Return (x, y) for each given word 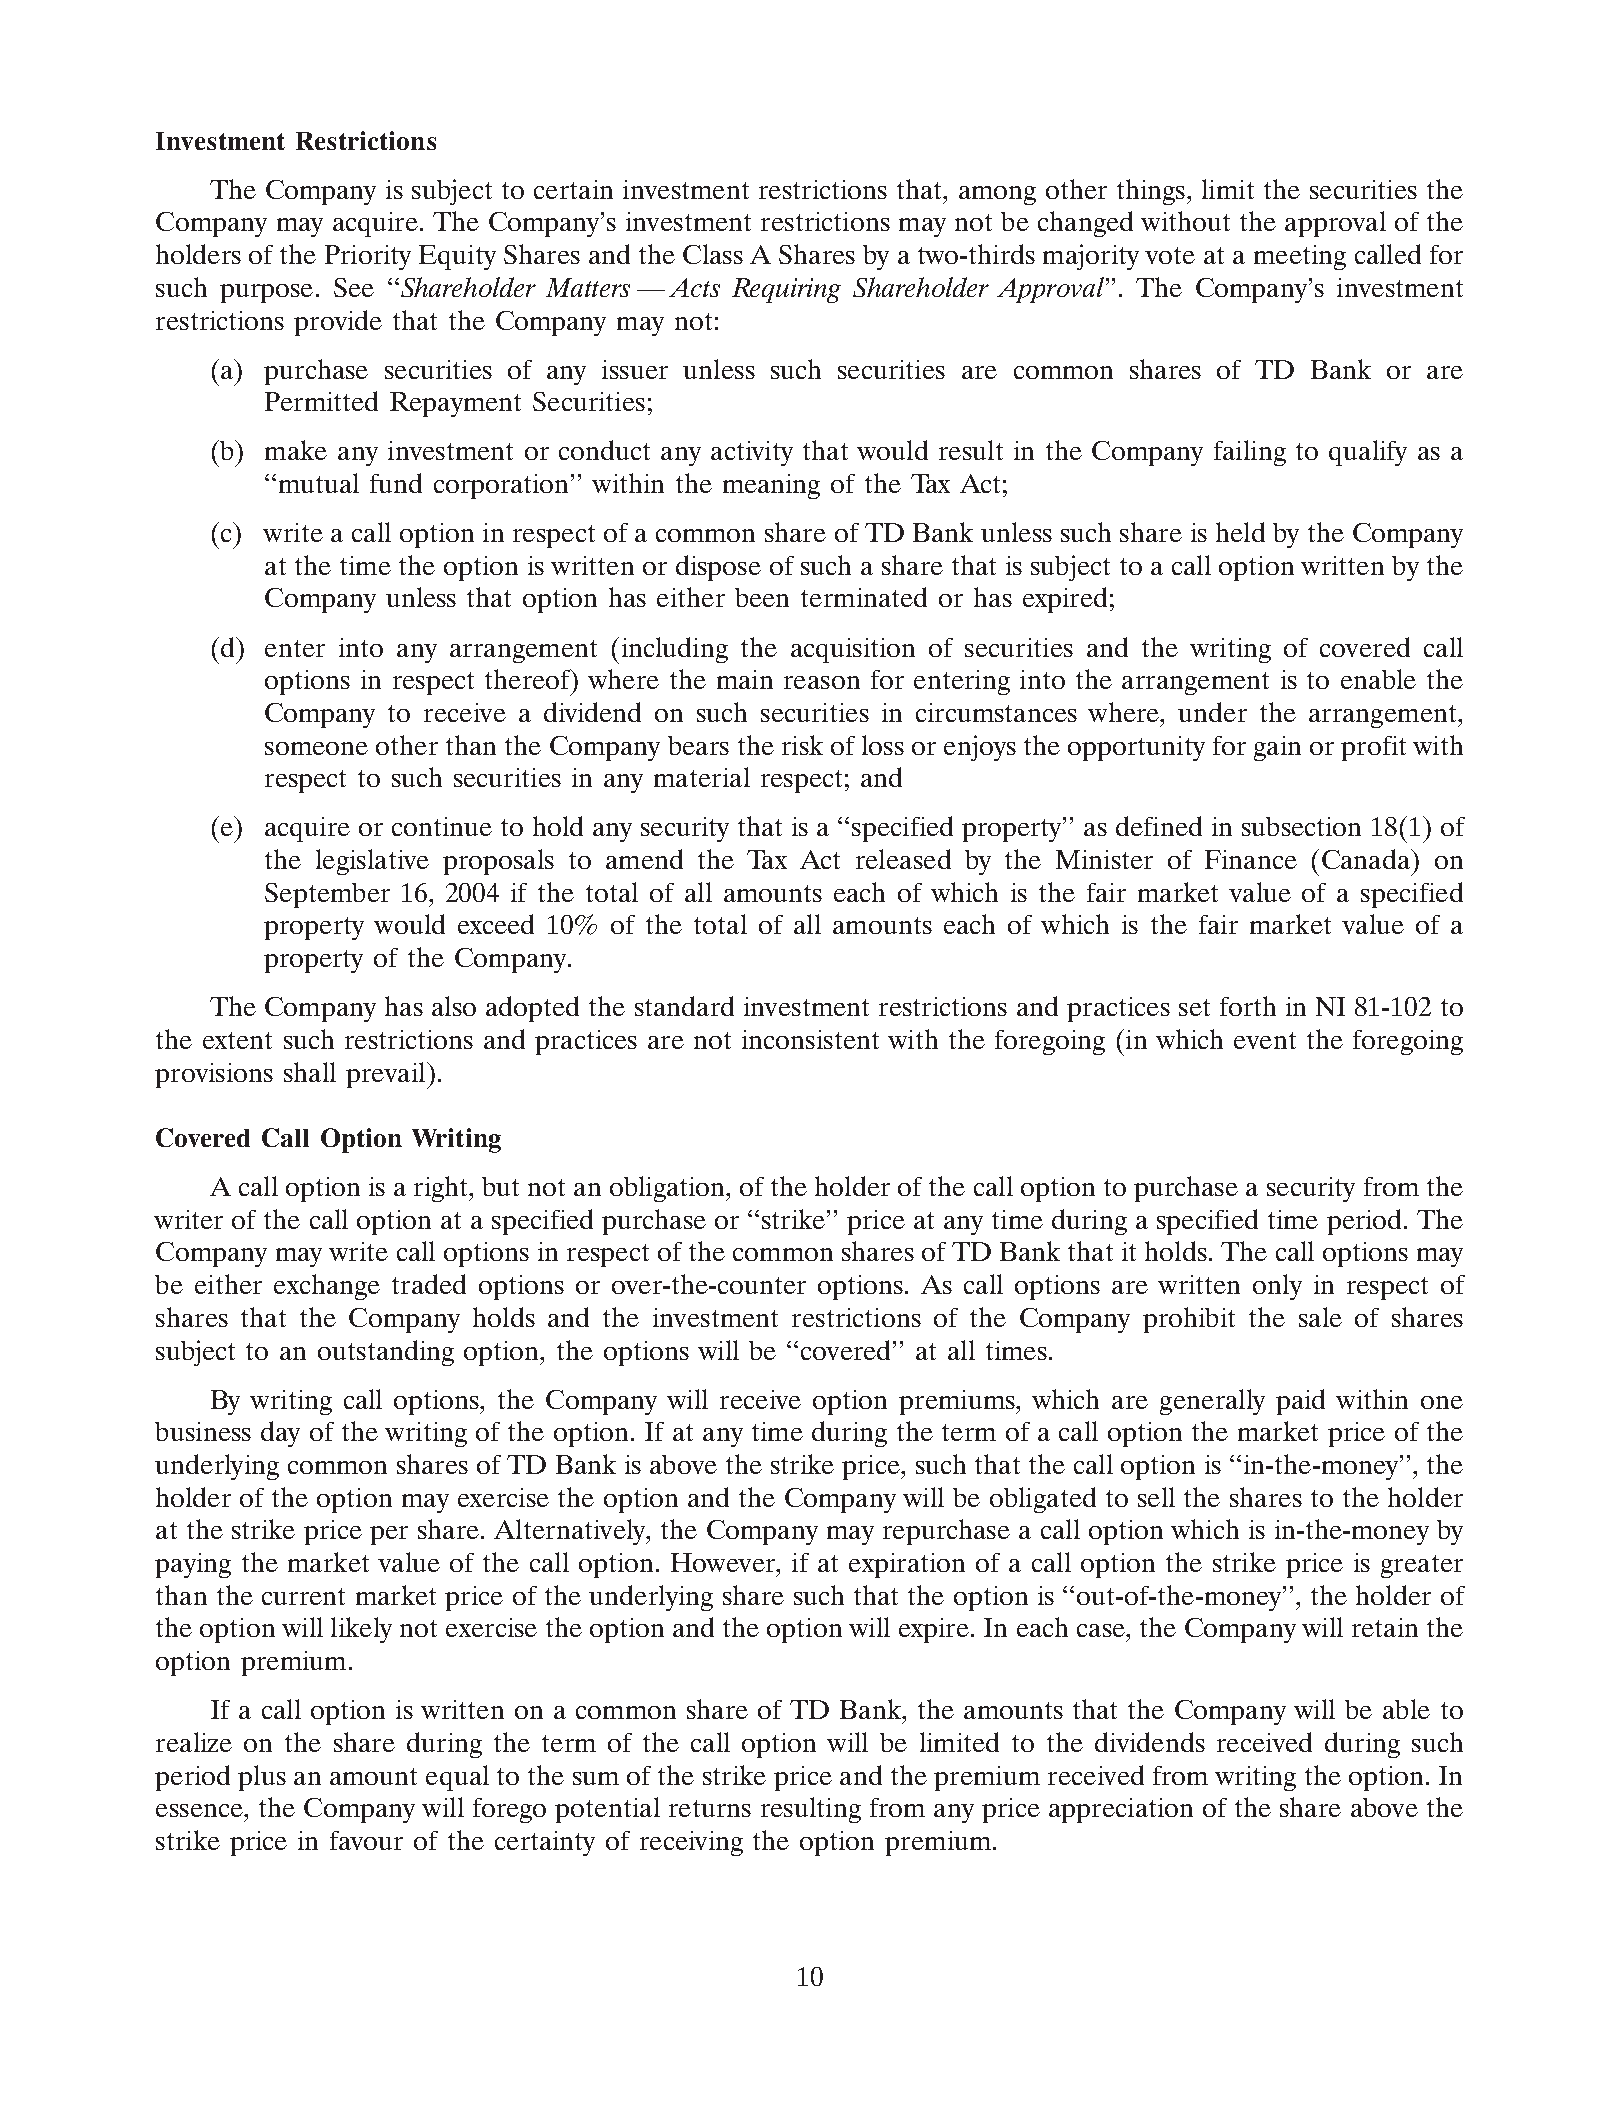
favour (366, 1840)
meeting (1300, 257)
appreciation (1121, 1810)
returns (710, 1808)
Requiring (786, 290)
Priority (368, 257)
